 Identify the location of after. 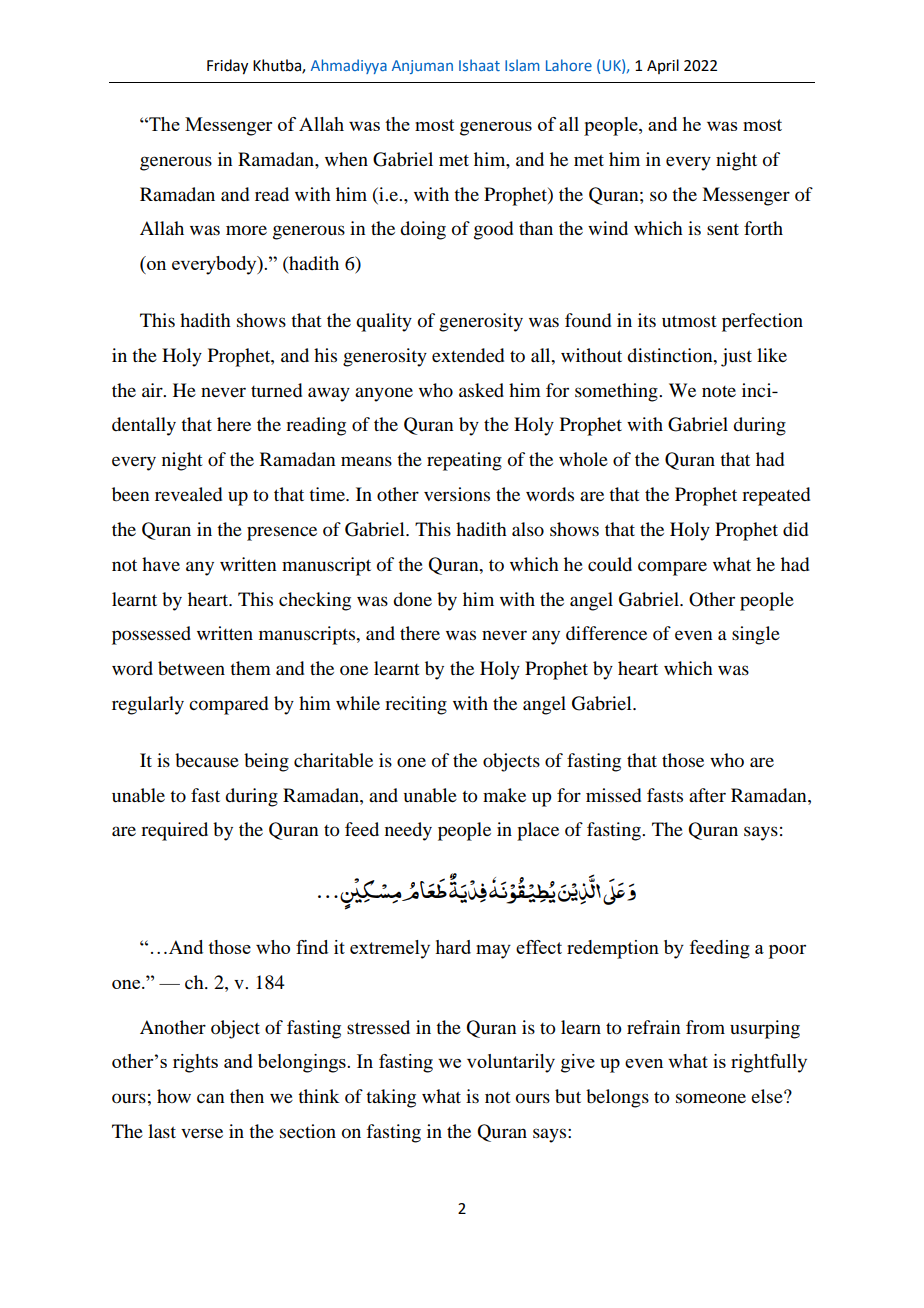
(707, 795).
